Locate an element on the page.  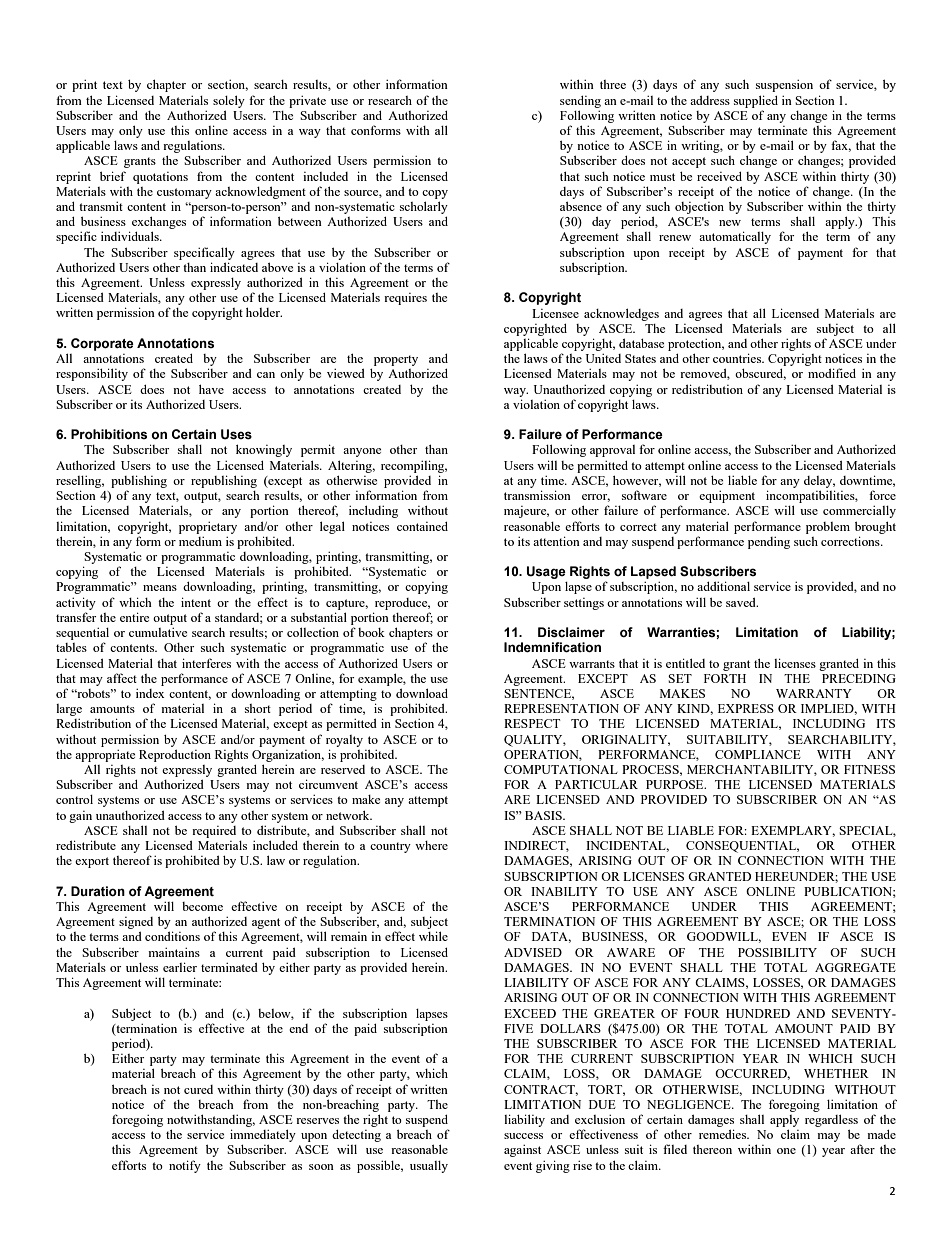
supplied is located at coordinates (756, 101).
